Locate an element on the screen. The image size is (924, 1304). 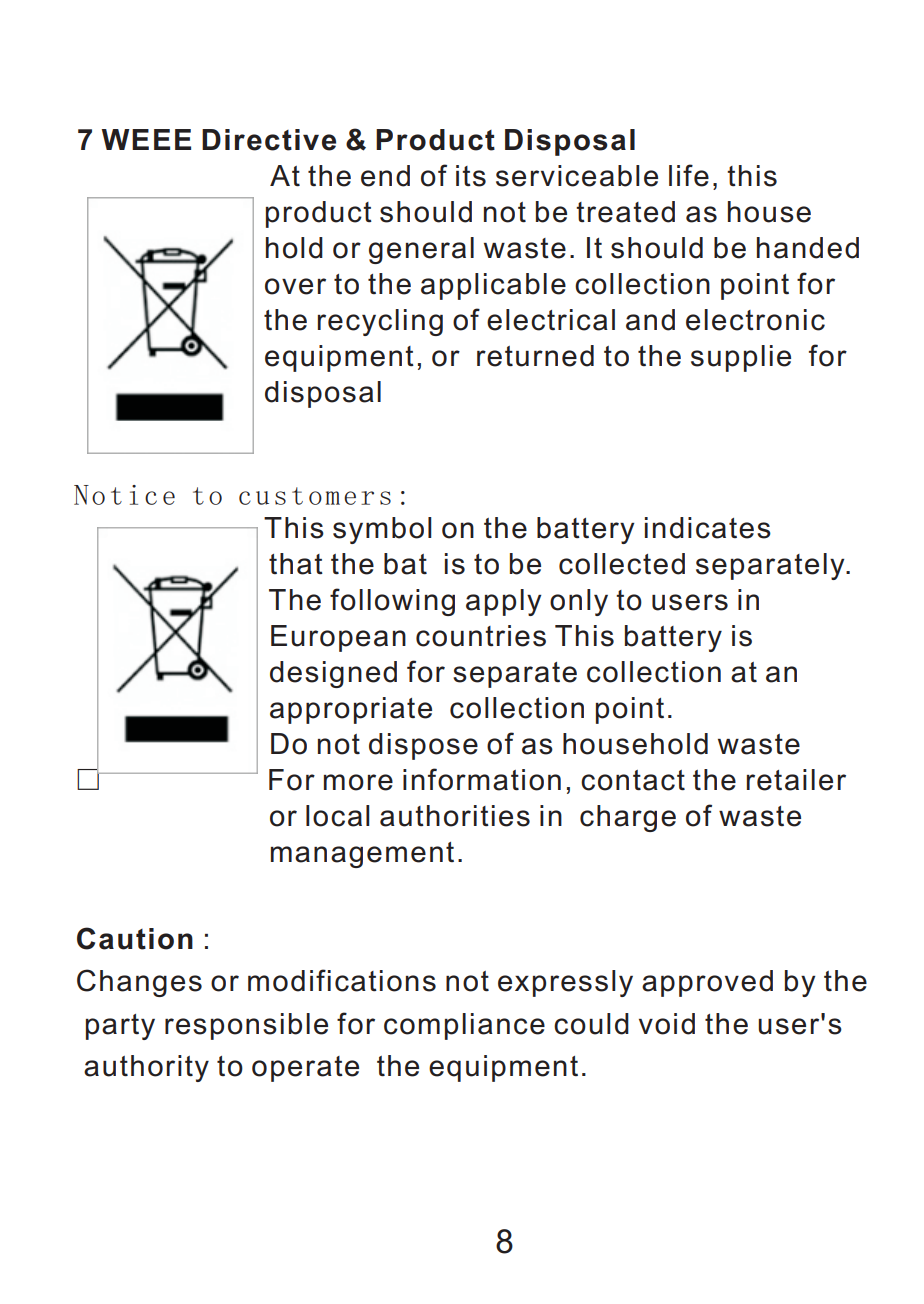
indicates is located at coordinates (708, 528).
